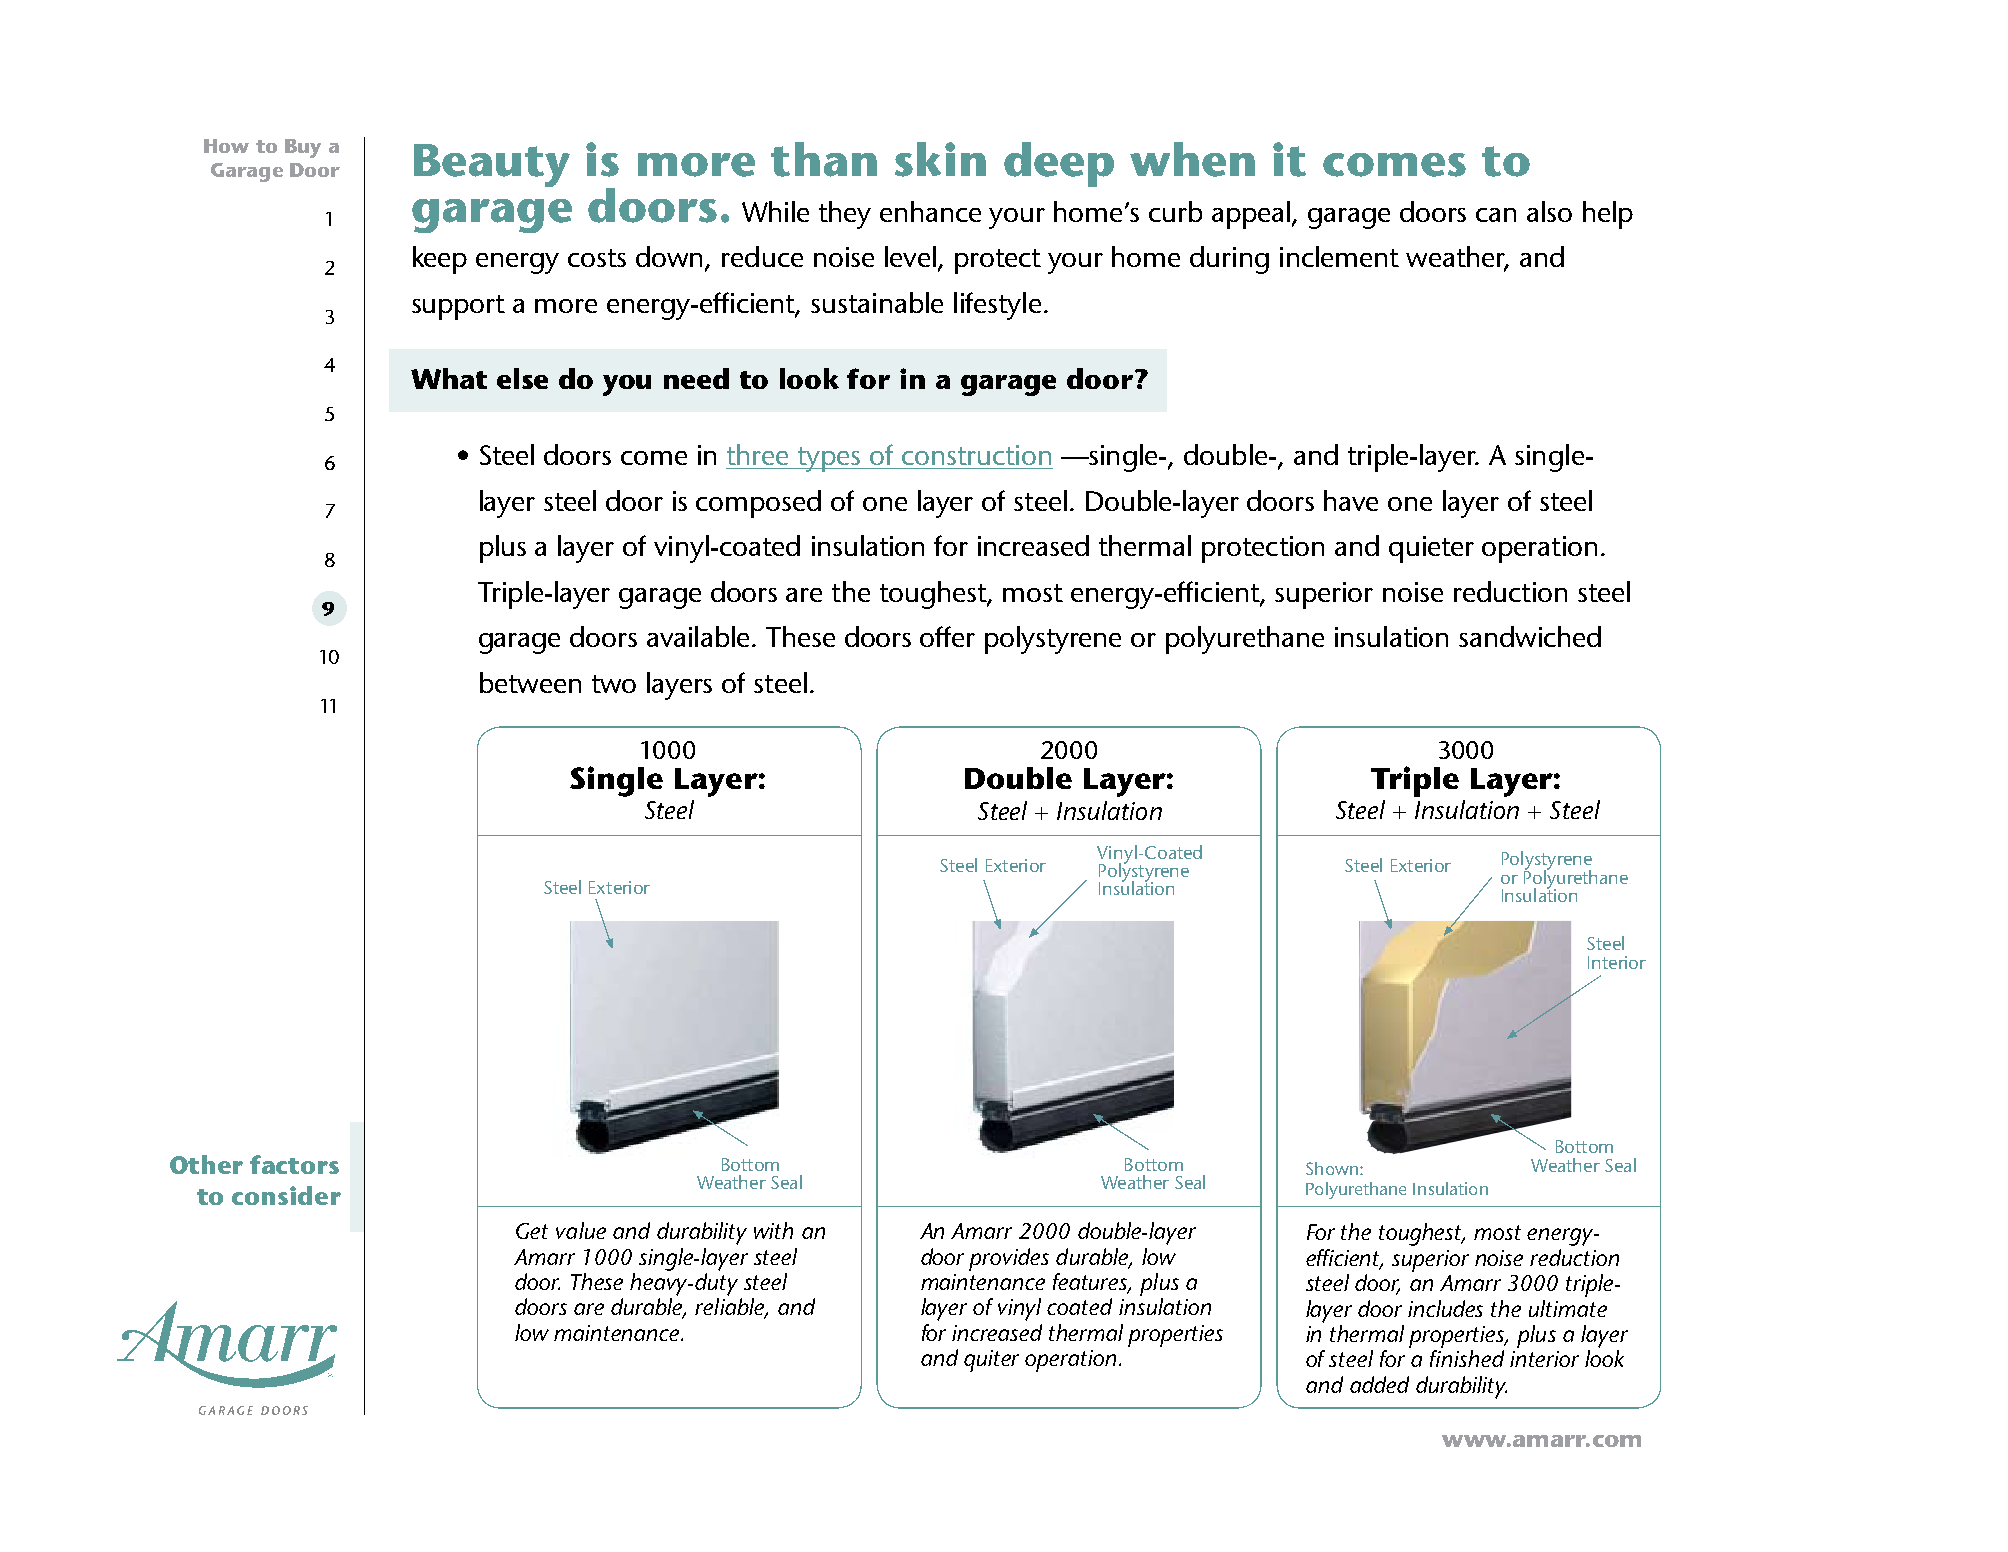 This page has height=1552, width=2008. What do you see at coordinates (1467, 1358) in the page?
I see `finished` at bounding box center [1467, 1358].
